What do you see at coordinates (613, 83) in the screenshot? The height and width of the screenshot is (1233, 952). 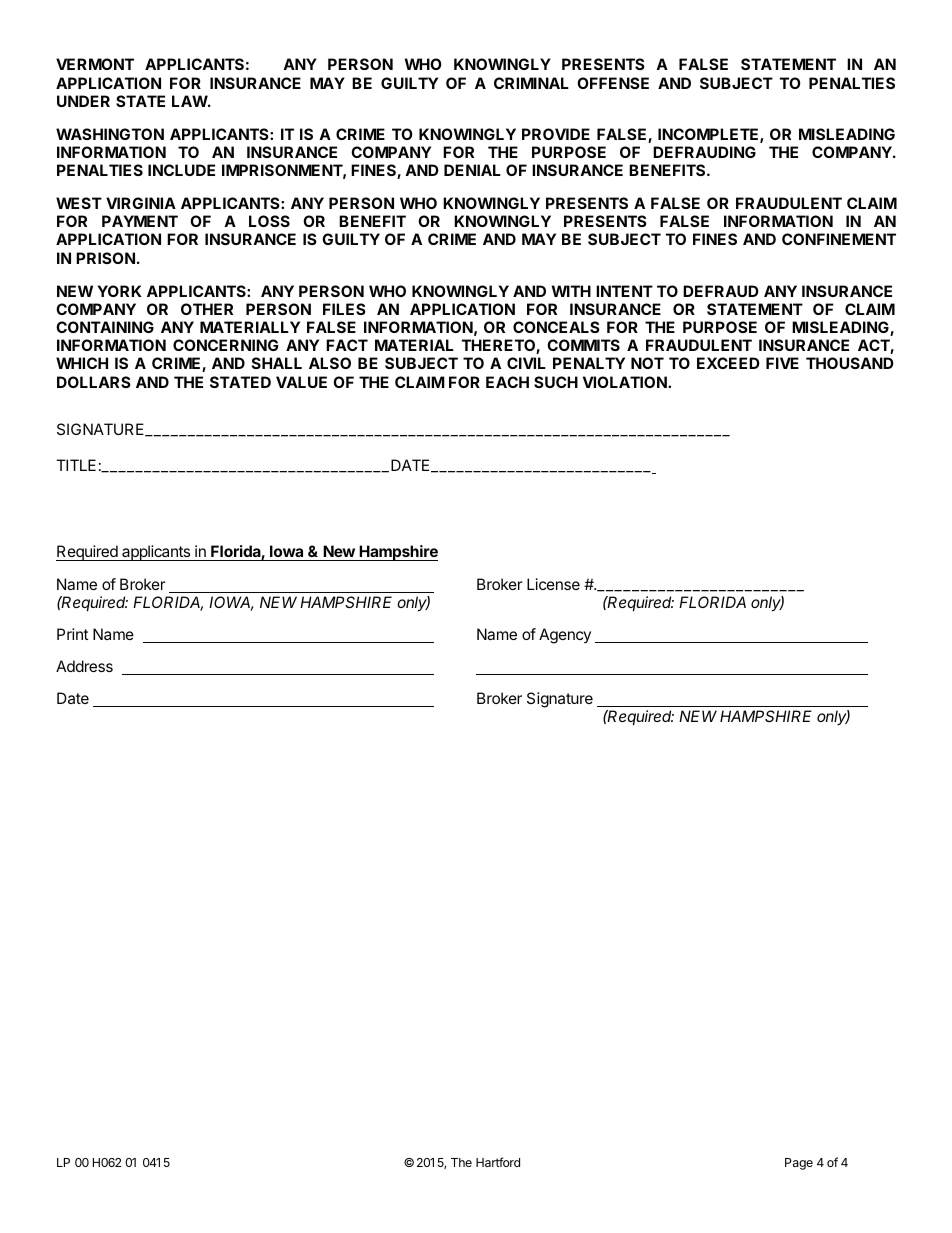 I see `OFFENSE` at bounding box center [613, 83].
